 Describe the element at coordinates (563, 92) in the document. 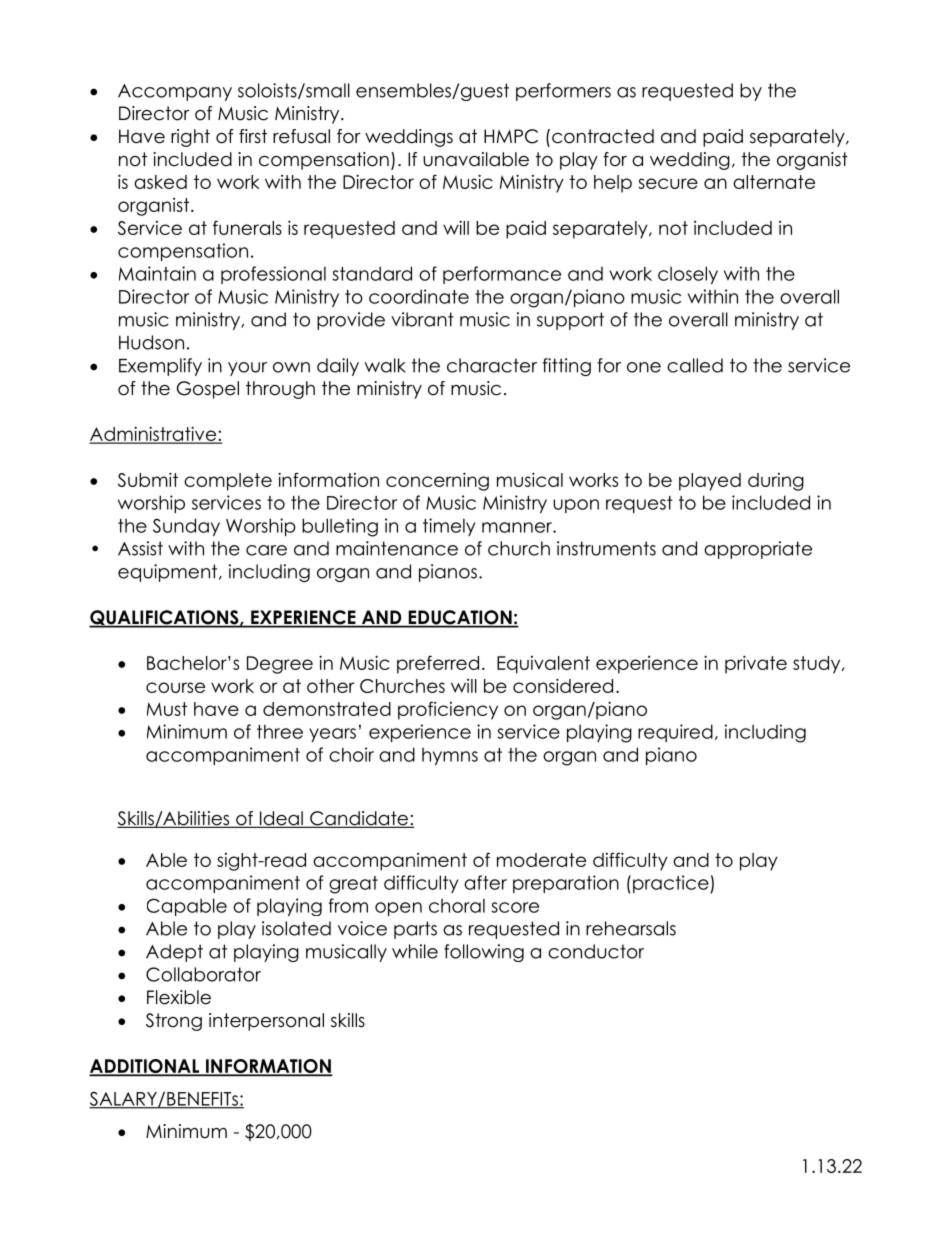

I see `performers` at that location.
